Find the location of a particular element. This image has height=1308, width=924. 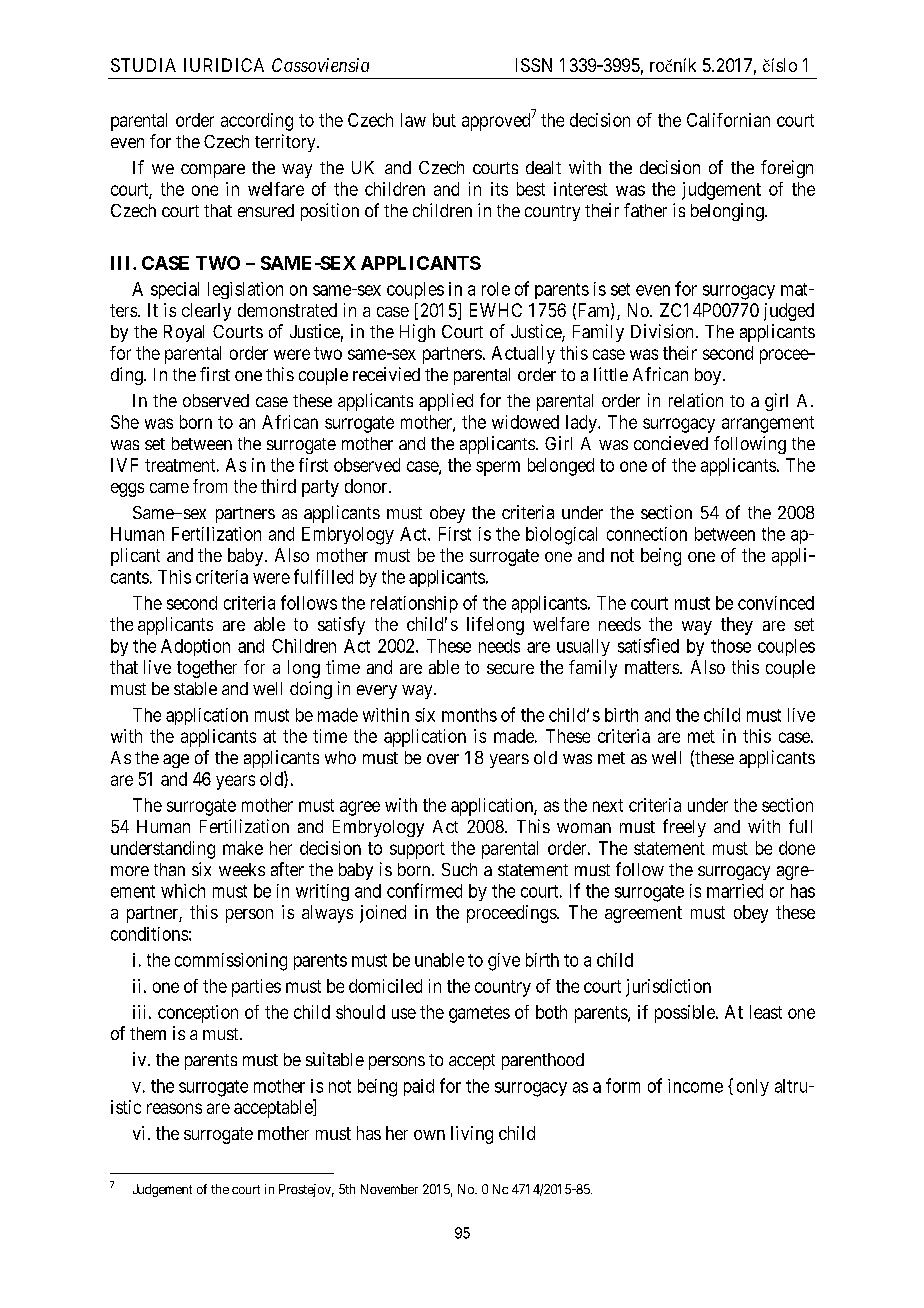

they is located at coordinates (737, 626).
